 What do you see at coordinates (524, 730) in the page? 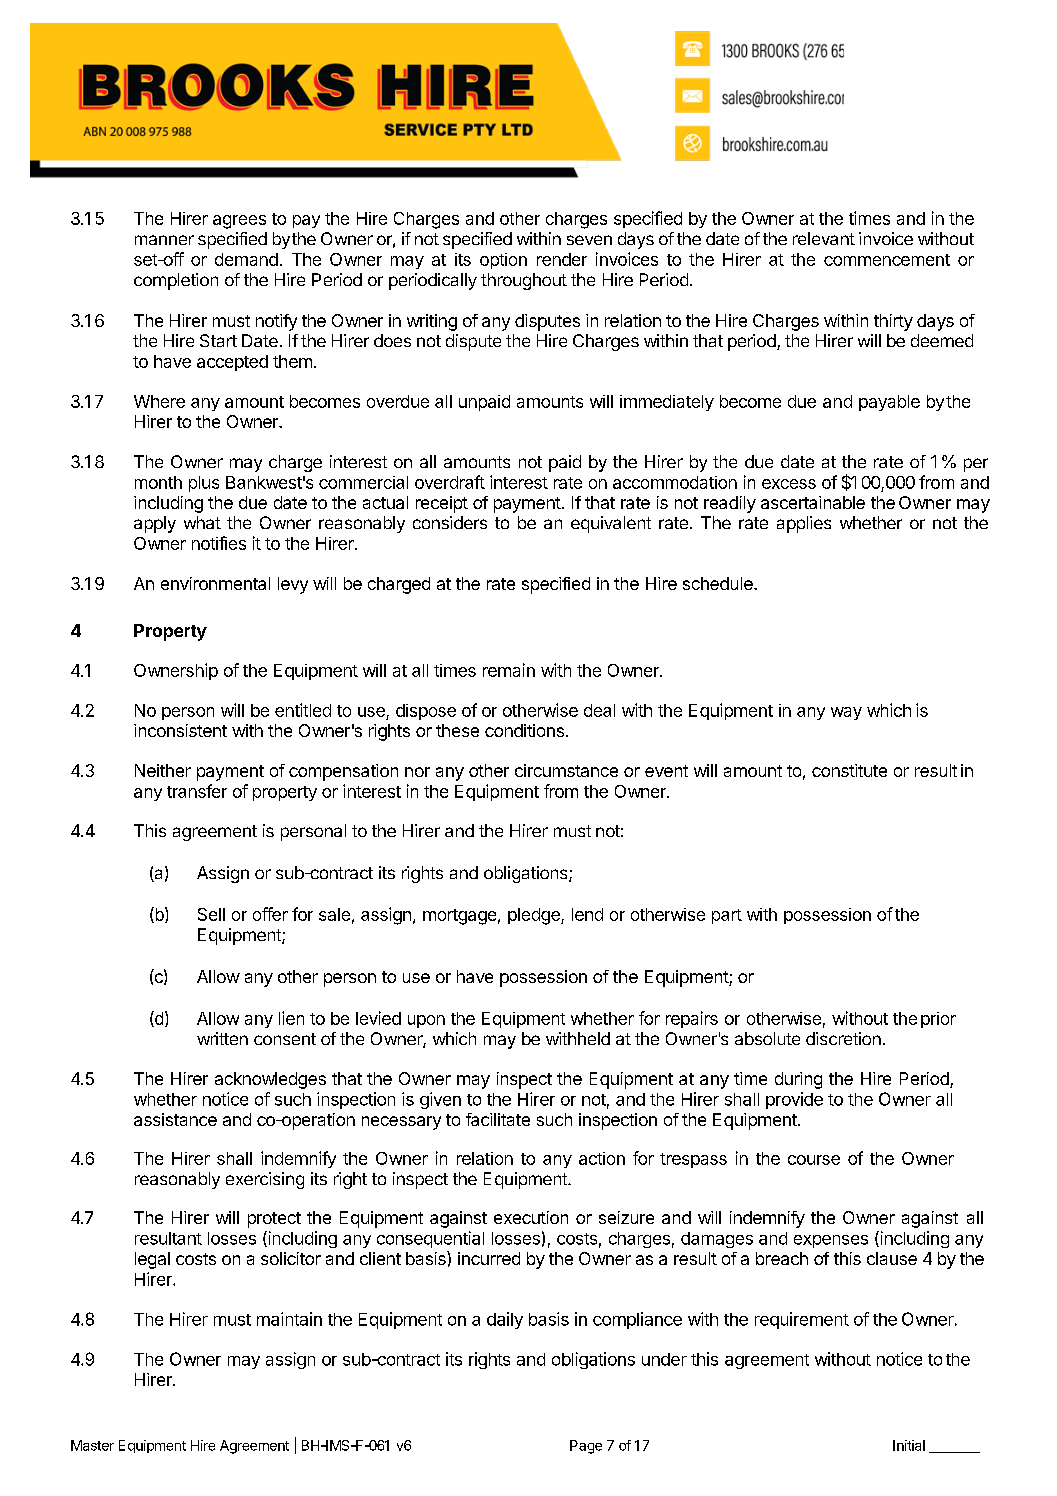
I see `conditions` at bounding box center [524, 730].
